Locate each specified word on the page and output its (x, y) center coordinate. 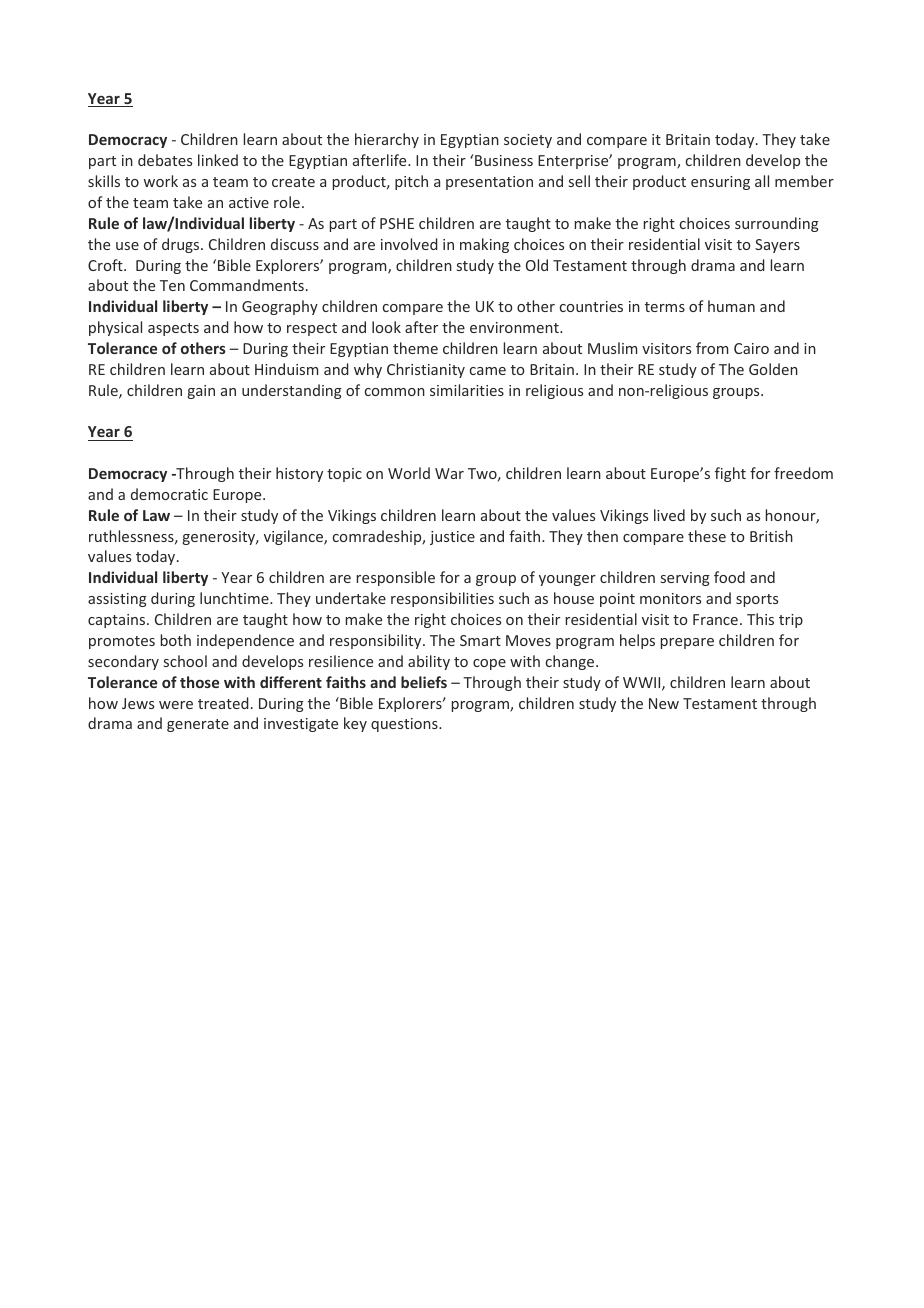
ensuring (720, 183)
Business (503, 160)
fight (730, 474)
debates (165, 160)
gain (201, 392)
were (176, 705)
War (449, 473)
